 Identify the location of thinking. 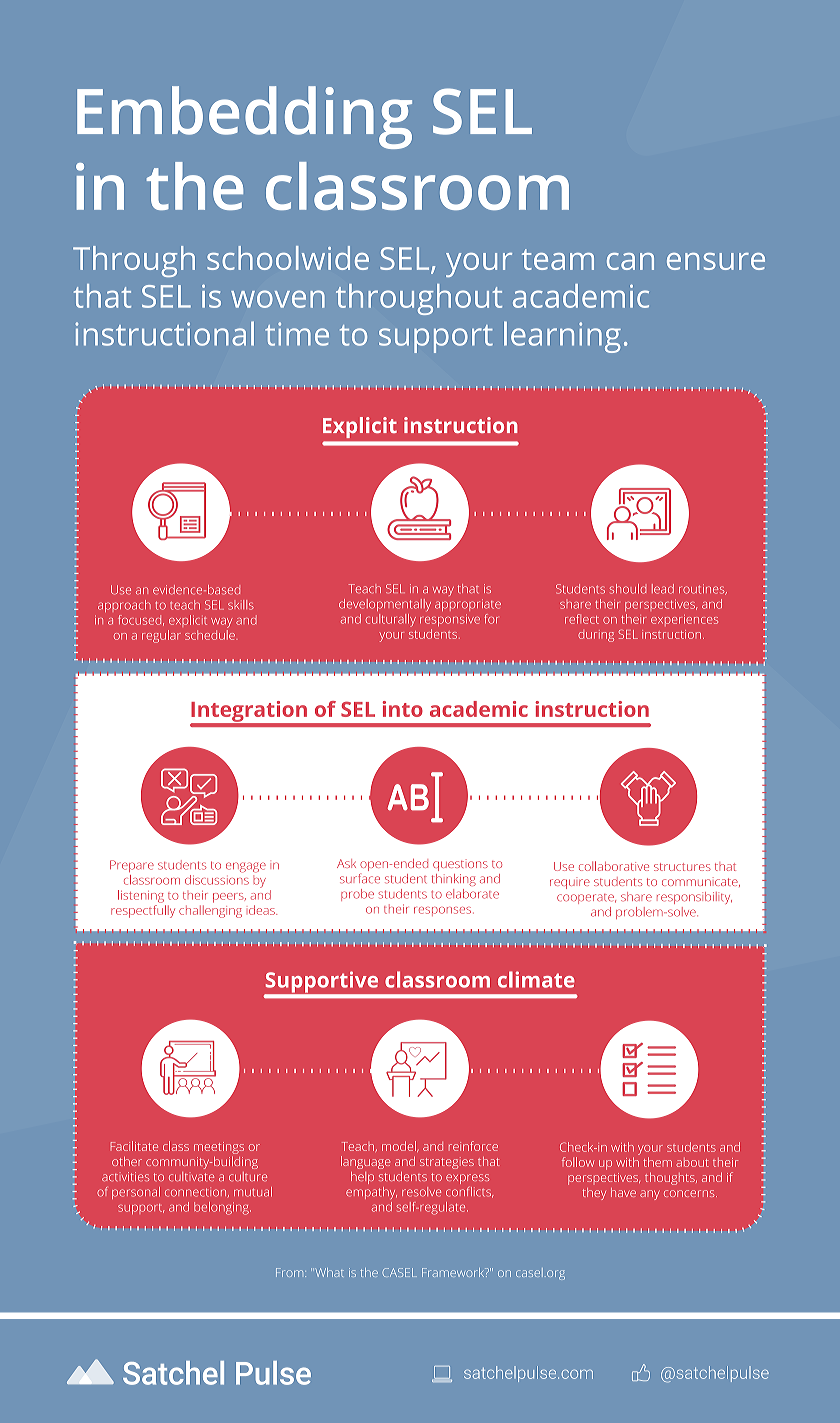
(454, 880).
